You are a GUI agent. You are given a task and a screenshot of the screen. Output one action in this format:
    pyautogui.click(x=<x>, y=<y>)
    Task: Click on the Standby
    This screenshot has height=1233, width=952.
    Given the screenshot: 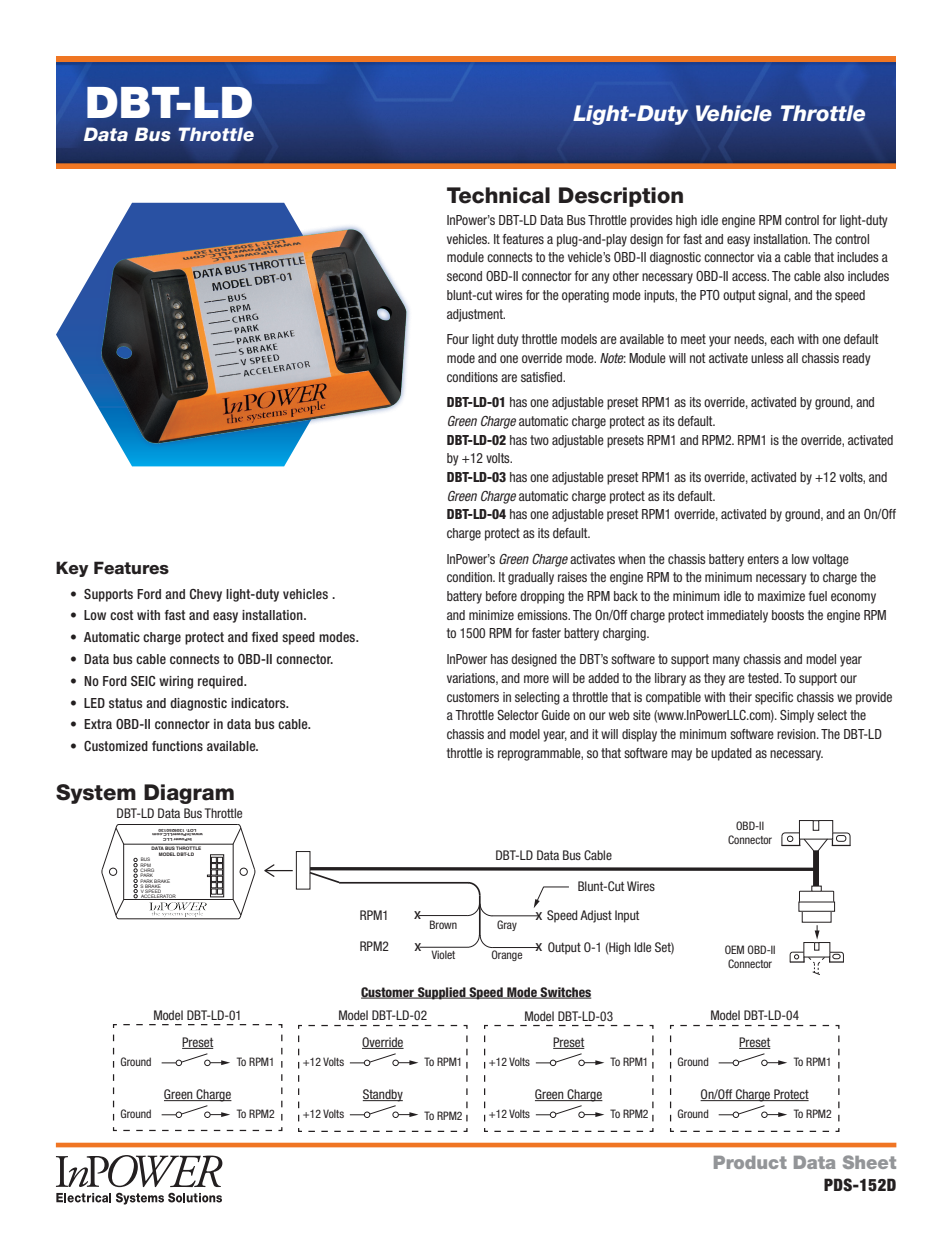 What is the action you would take?
    pyautogui.click(x=383, y=1095)
